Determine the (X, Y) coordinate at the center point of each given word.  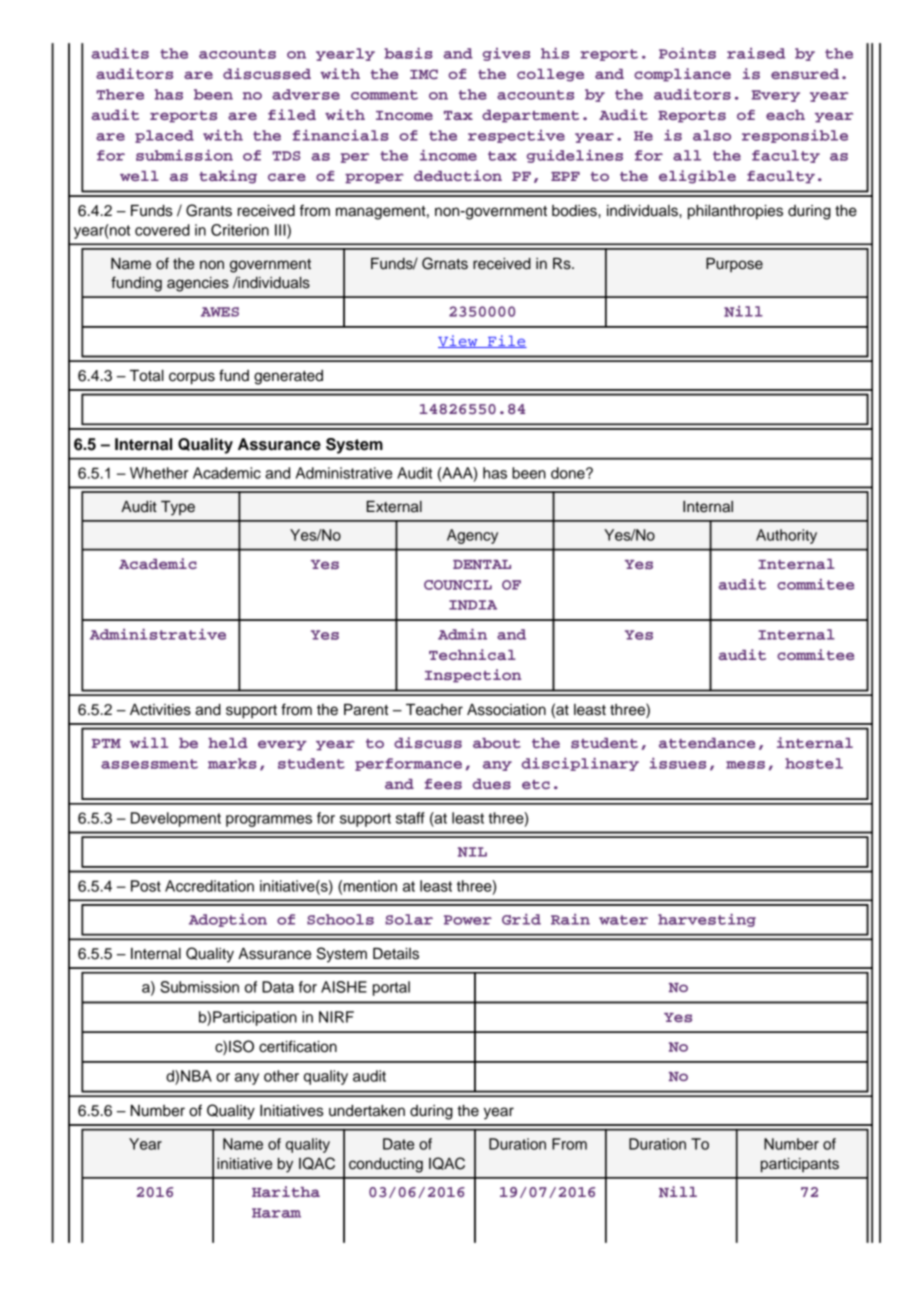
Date (398, 1144)
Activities (160, 710)
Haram (276, 1213)
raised (756, 53)
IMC (424, 74)
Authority (786, 536)
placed (164, 136)
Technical (472, 654)
